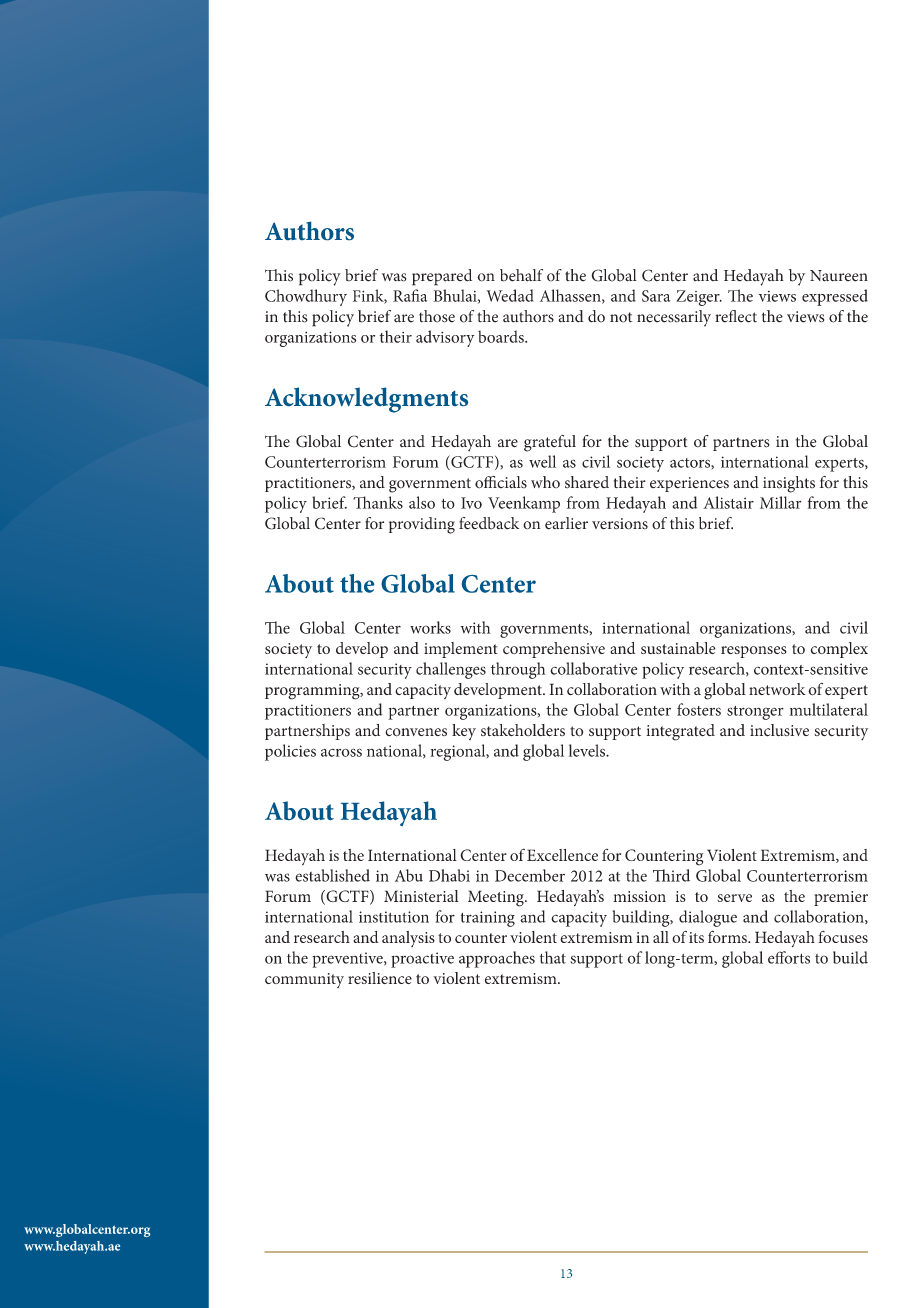 The image size is (924, 1308). What do you see at coordinates (380, 978) in the screenshot?
I see `resilience` at bounding box center [380, 978].
